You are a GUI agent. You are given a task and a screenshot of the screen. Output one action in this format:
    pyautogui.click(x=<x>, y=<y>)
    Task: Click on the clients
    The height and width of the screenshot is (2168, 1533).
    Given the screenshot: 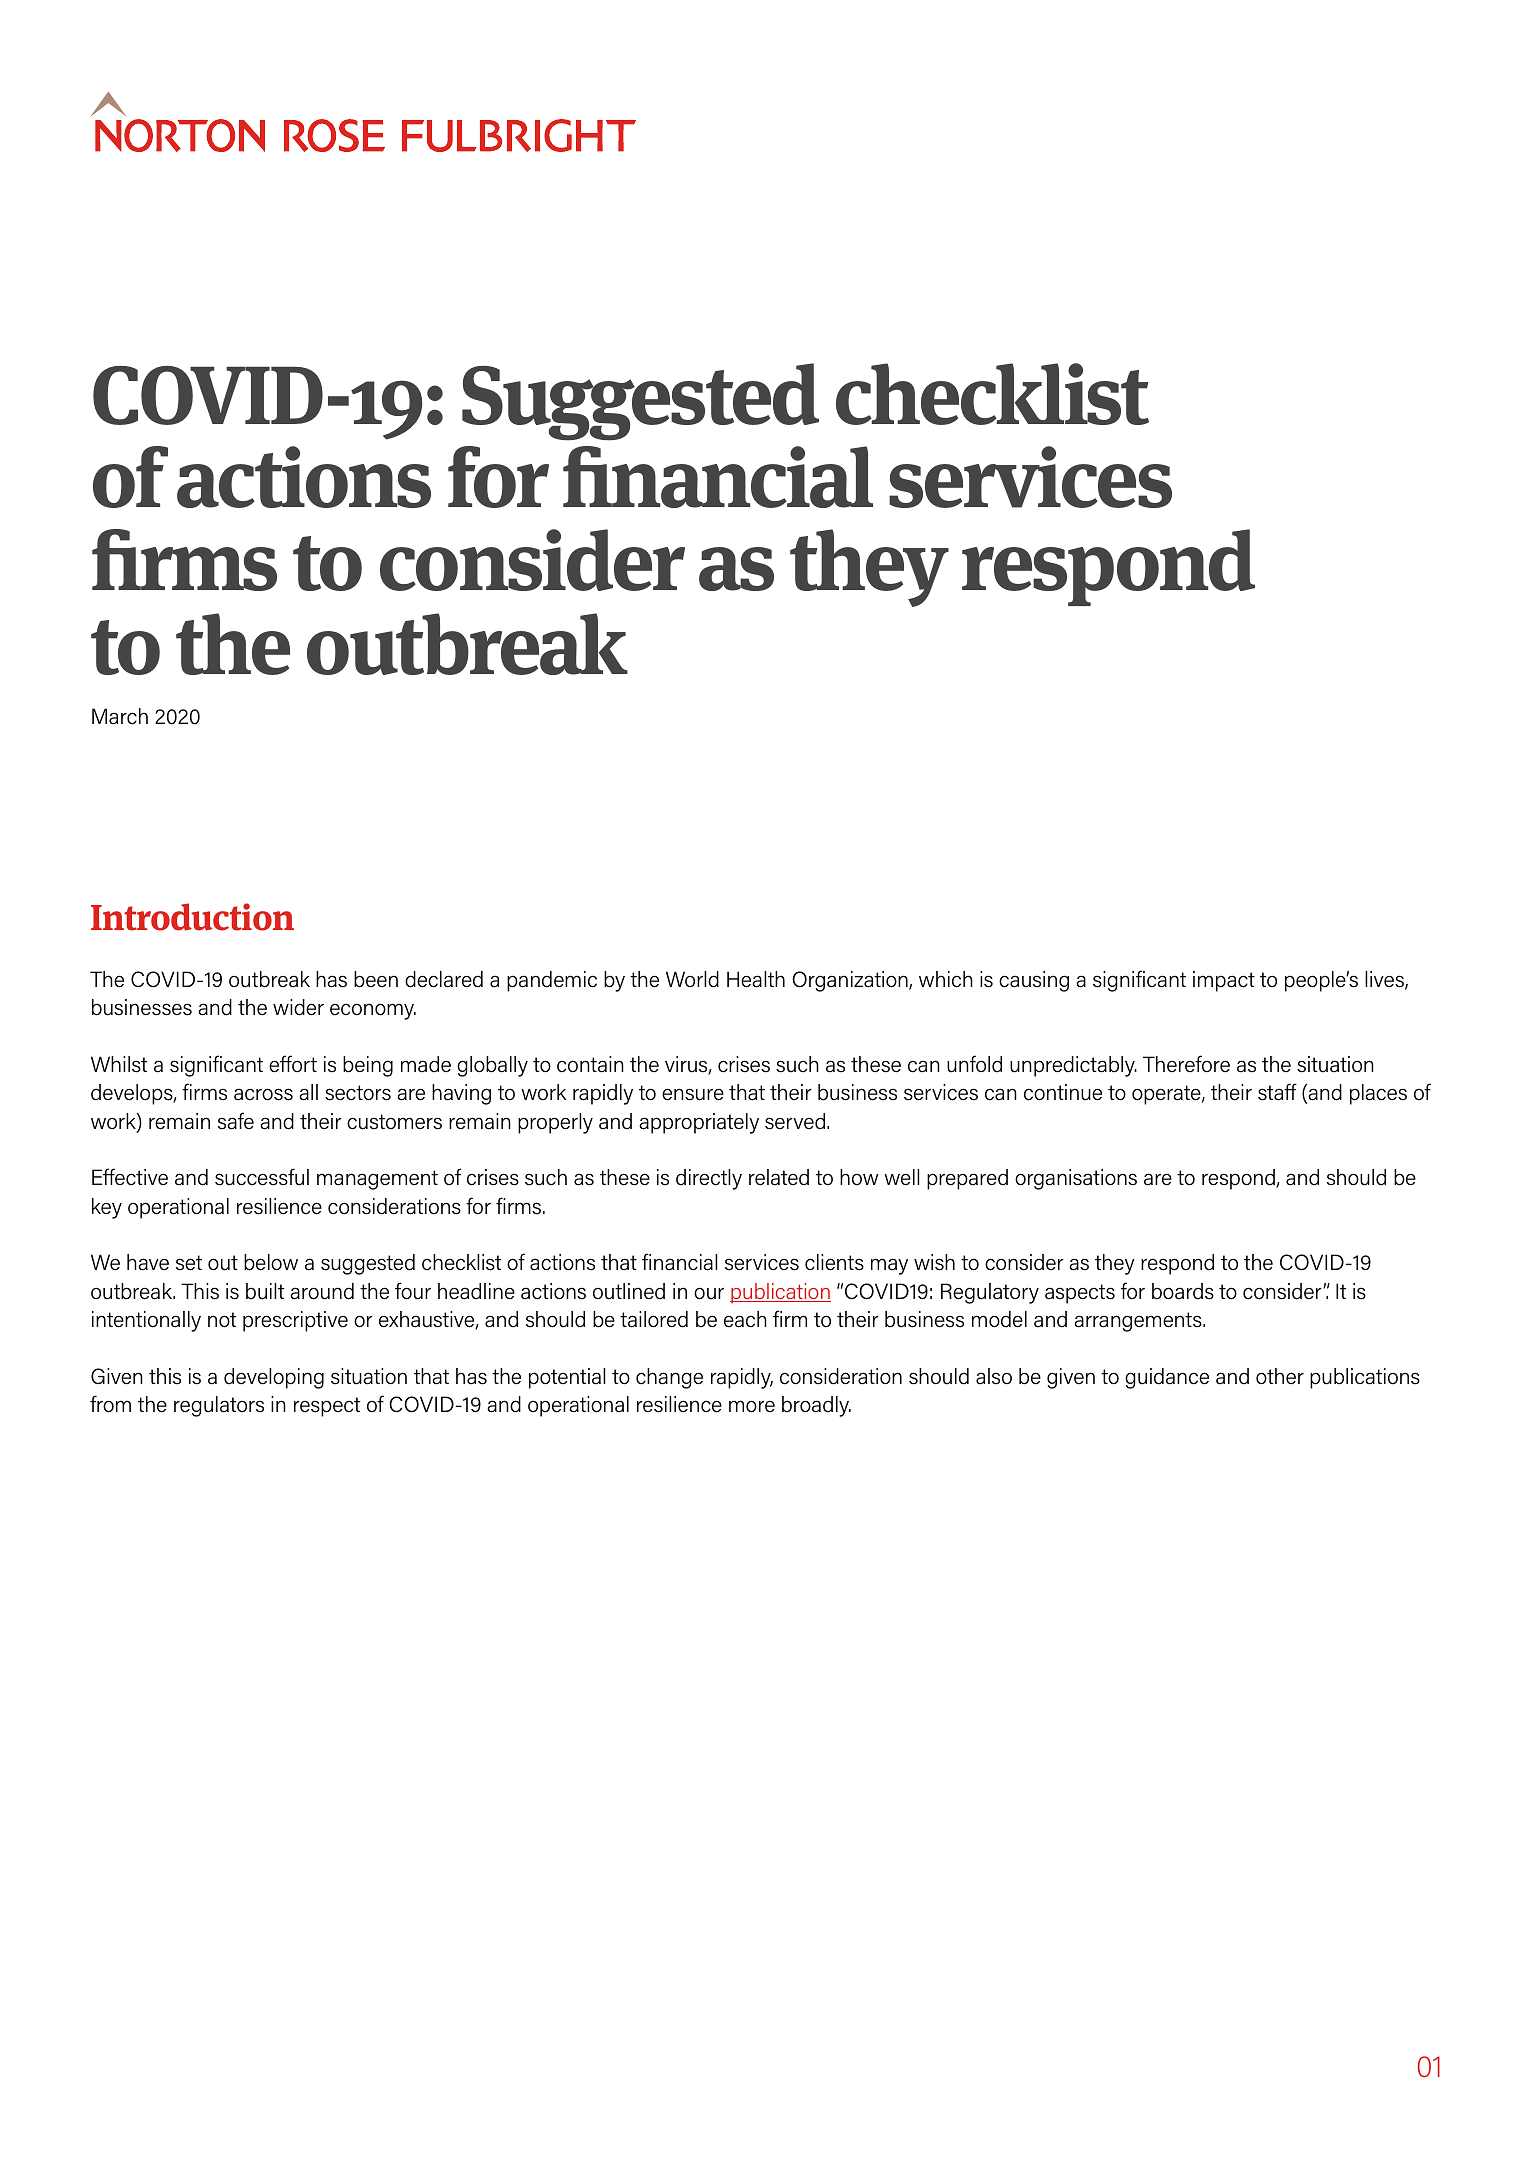 What is the action you would take?
    pyautogui.click(x=834, y=1262)
